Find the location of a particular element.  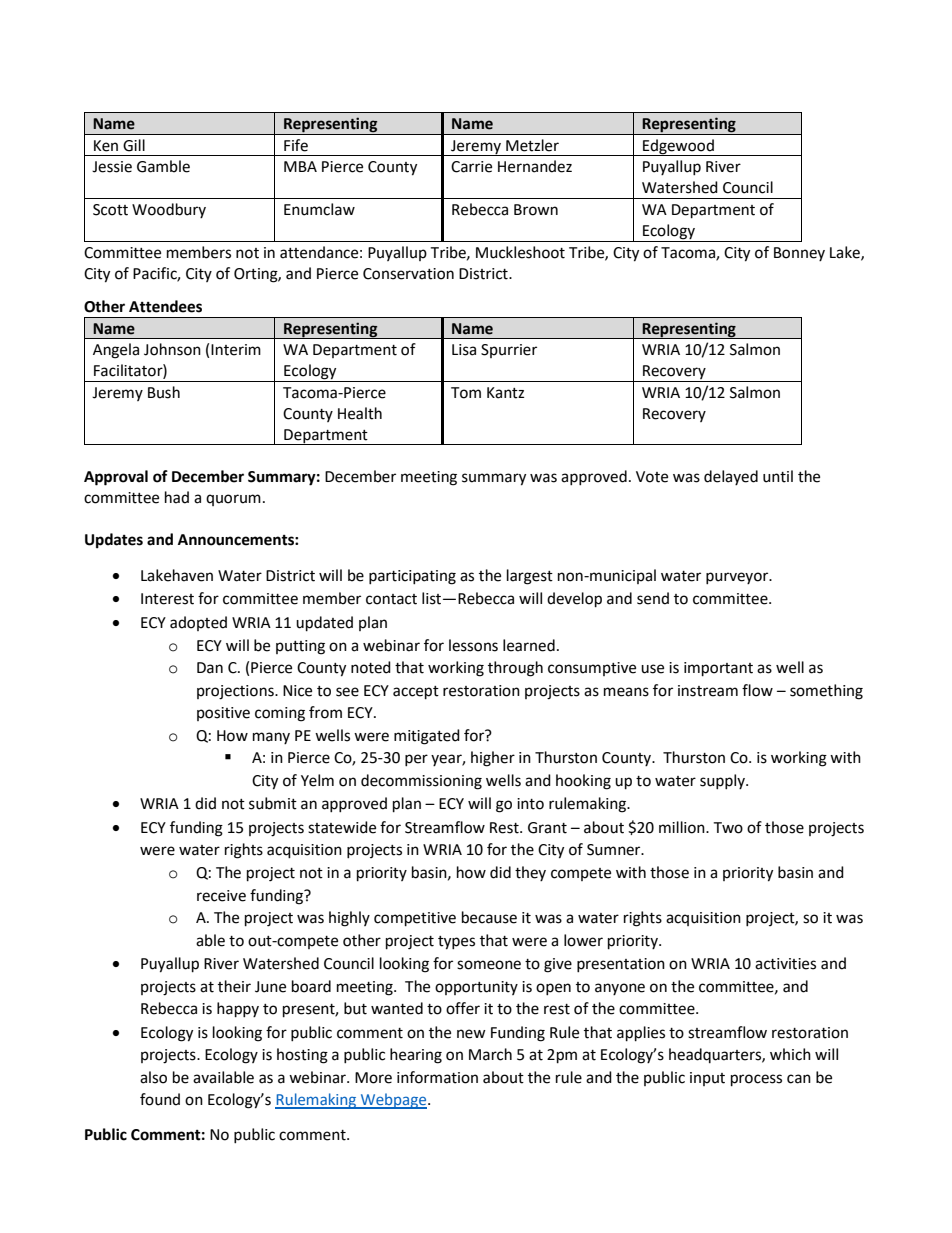

Bush is located at coordinates (164, 392).
